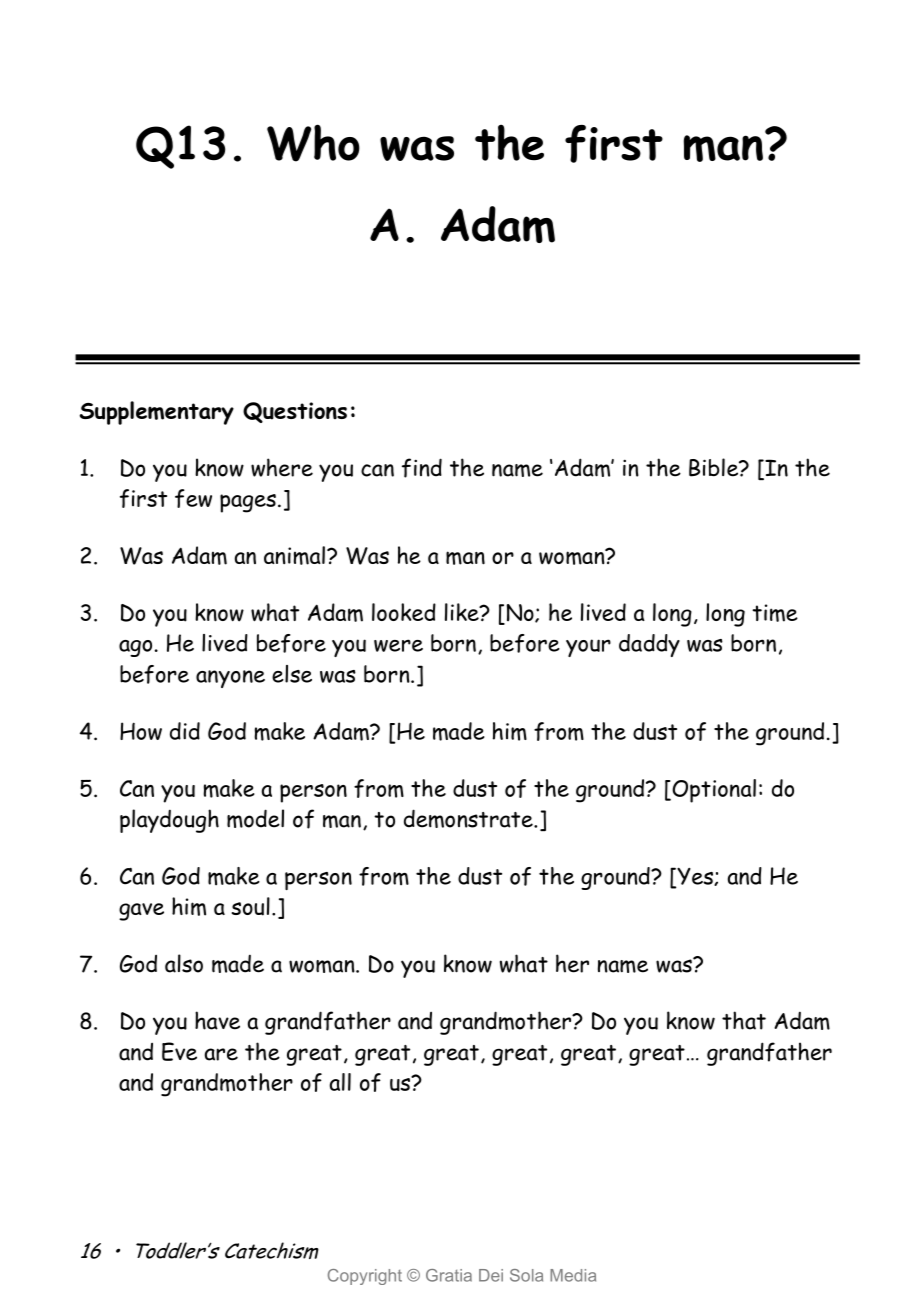 The image size is (924, 1311). What do you see at coordinates (185, 731) in the screenshot?
I see `did` at bounding box center [185, 731].
